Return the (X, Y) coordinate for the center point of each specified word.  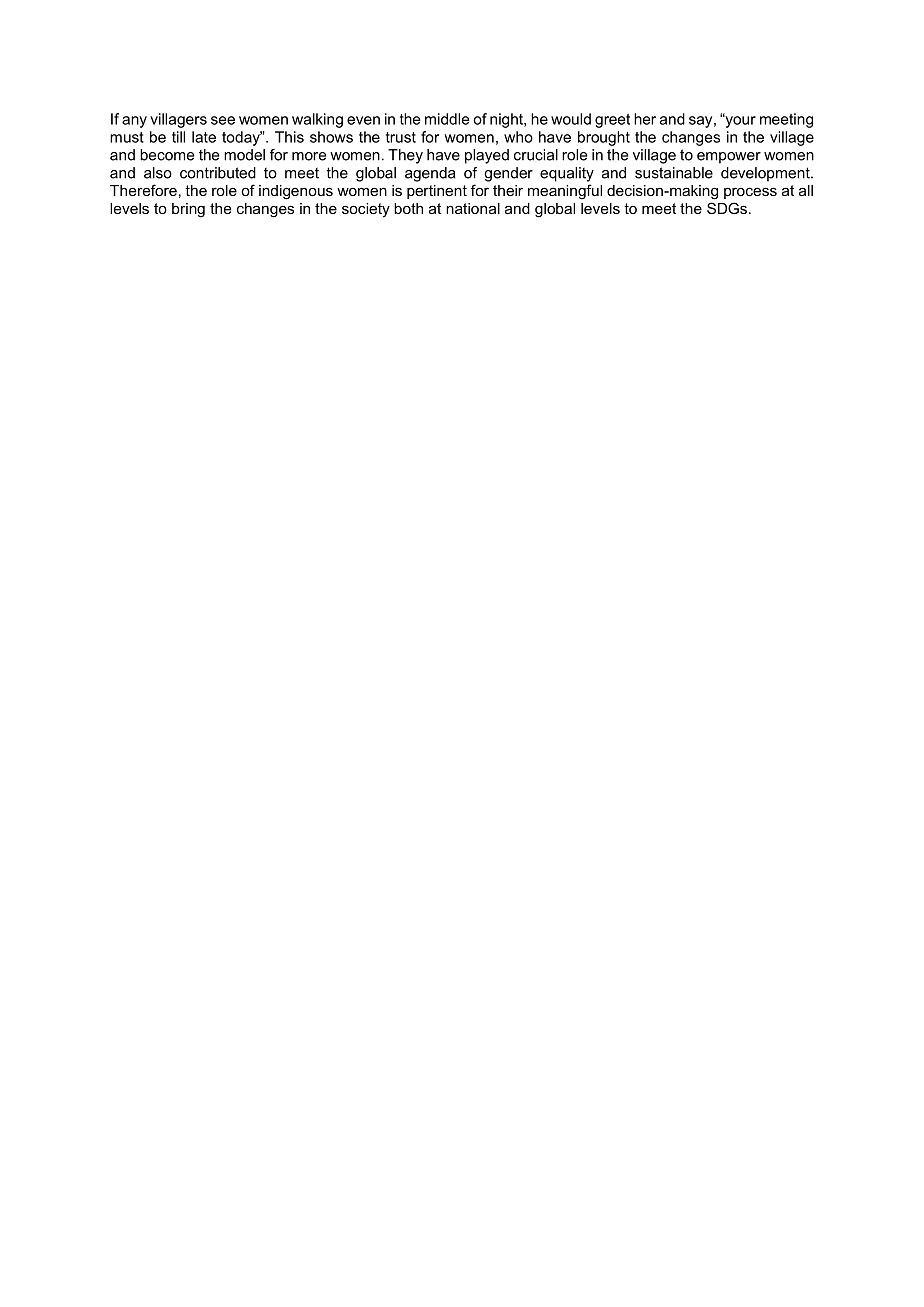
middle (447, 119)
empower (729, 158)
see (223, 120)
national (473, 208)
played (487, 156)
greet (612, 121)
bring (188, 210)
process (750, 193)
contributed (218, 173)
